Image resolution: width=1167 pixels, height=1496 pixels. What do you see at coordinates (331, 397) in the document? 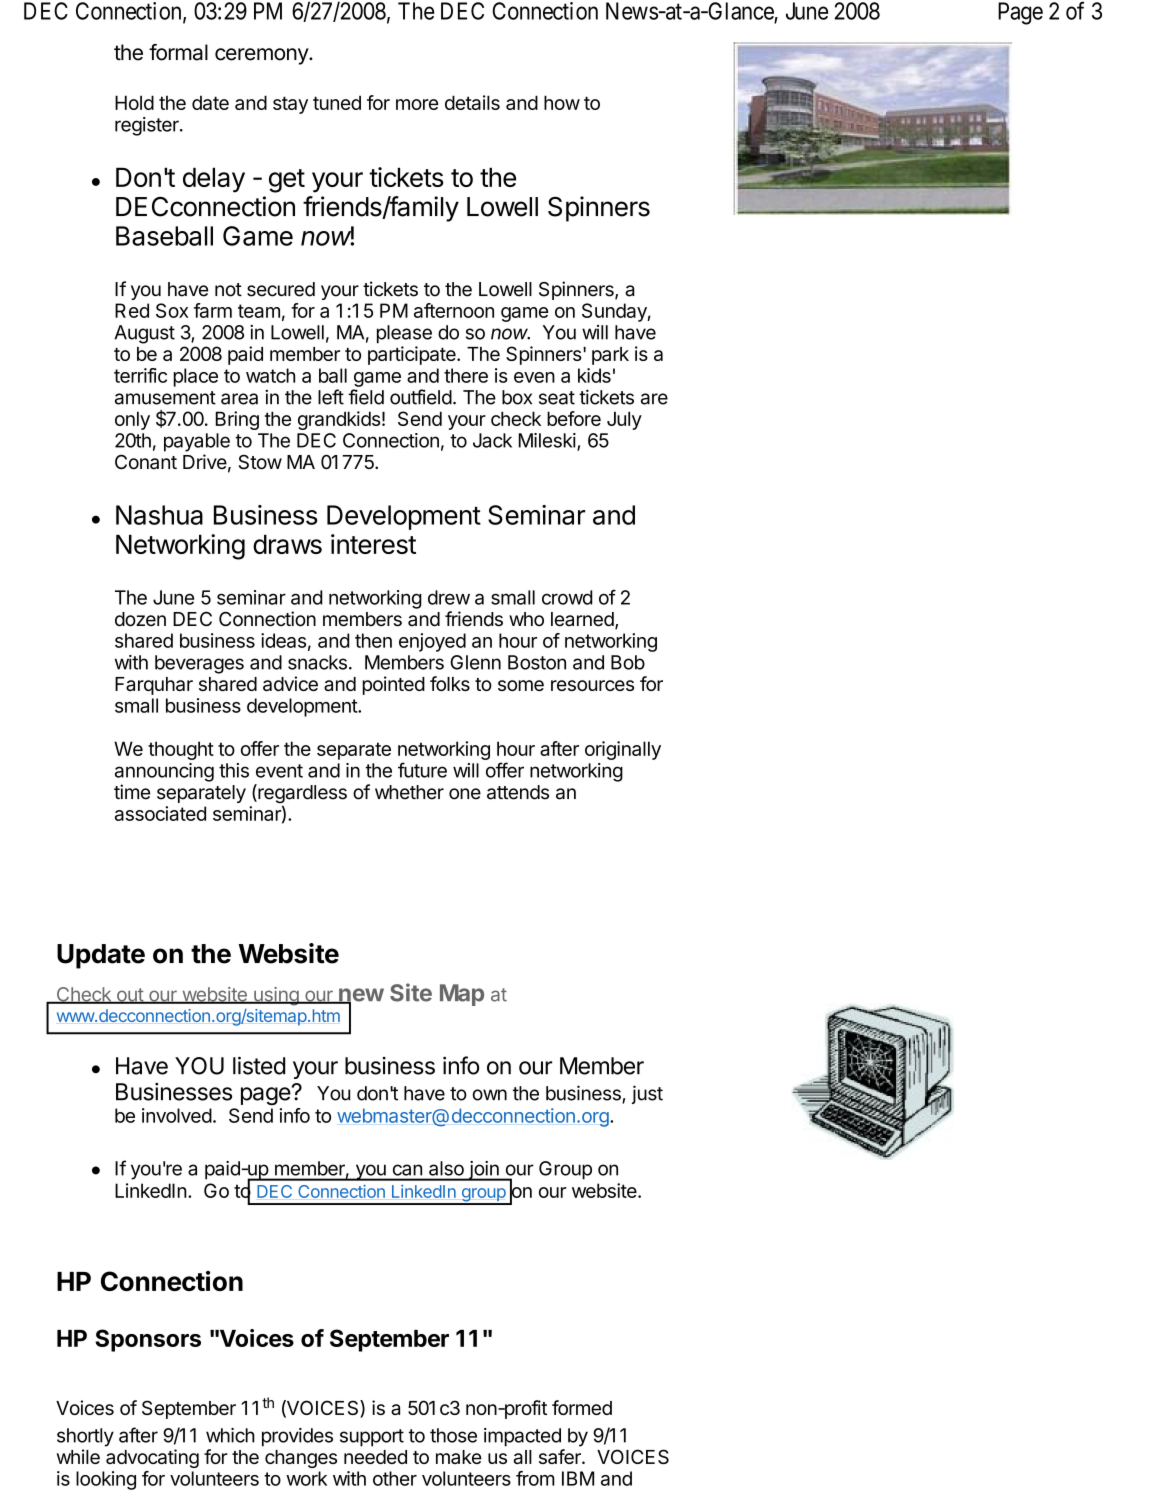
I see `left` at bounding box center [331, 397].
